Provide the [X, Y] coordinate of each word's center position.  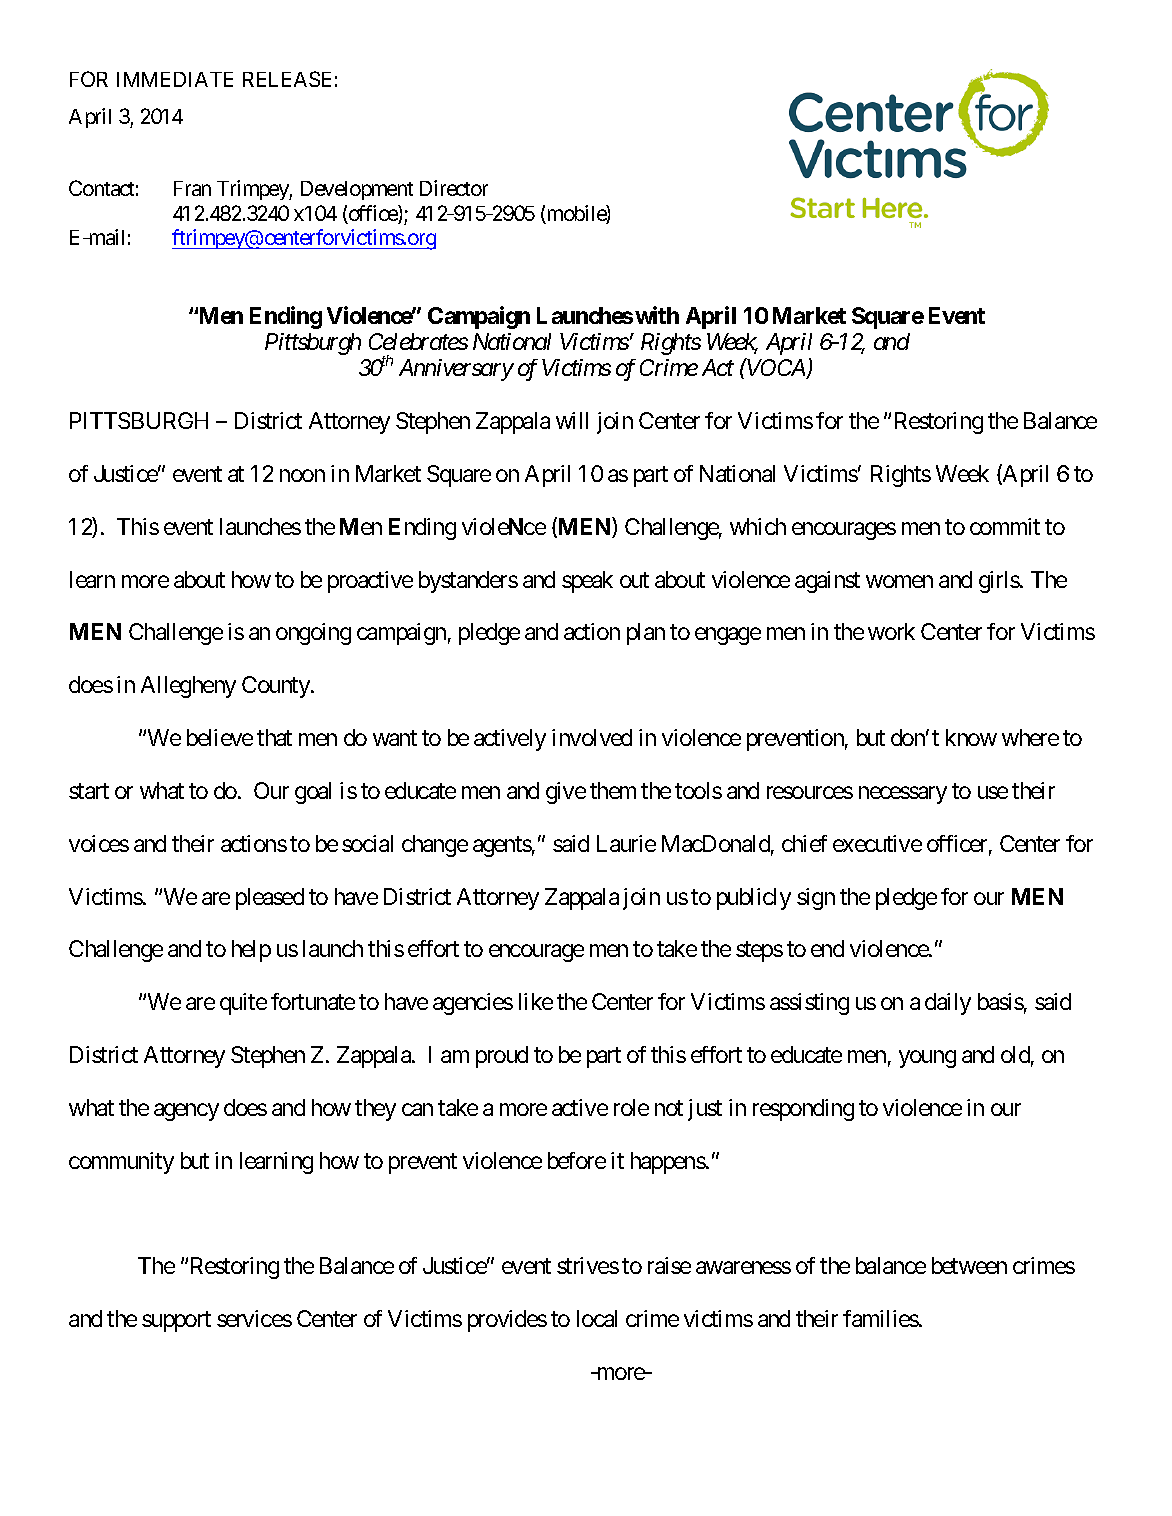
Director [454, 188]
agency [186, 1112]
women [899, 581]
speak [587, 582]
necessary [903, 795]
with [657, 315]
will [572, 420]
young [927, 1059]
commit [1005, 526]
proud [502, 1057]
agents [502, 846]
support [176, 1322]
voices [99, 843]
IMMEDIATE [175, 79]
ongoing [313, 634]
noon [302, 475]
